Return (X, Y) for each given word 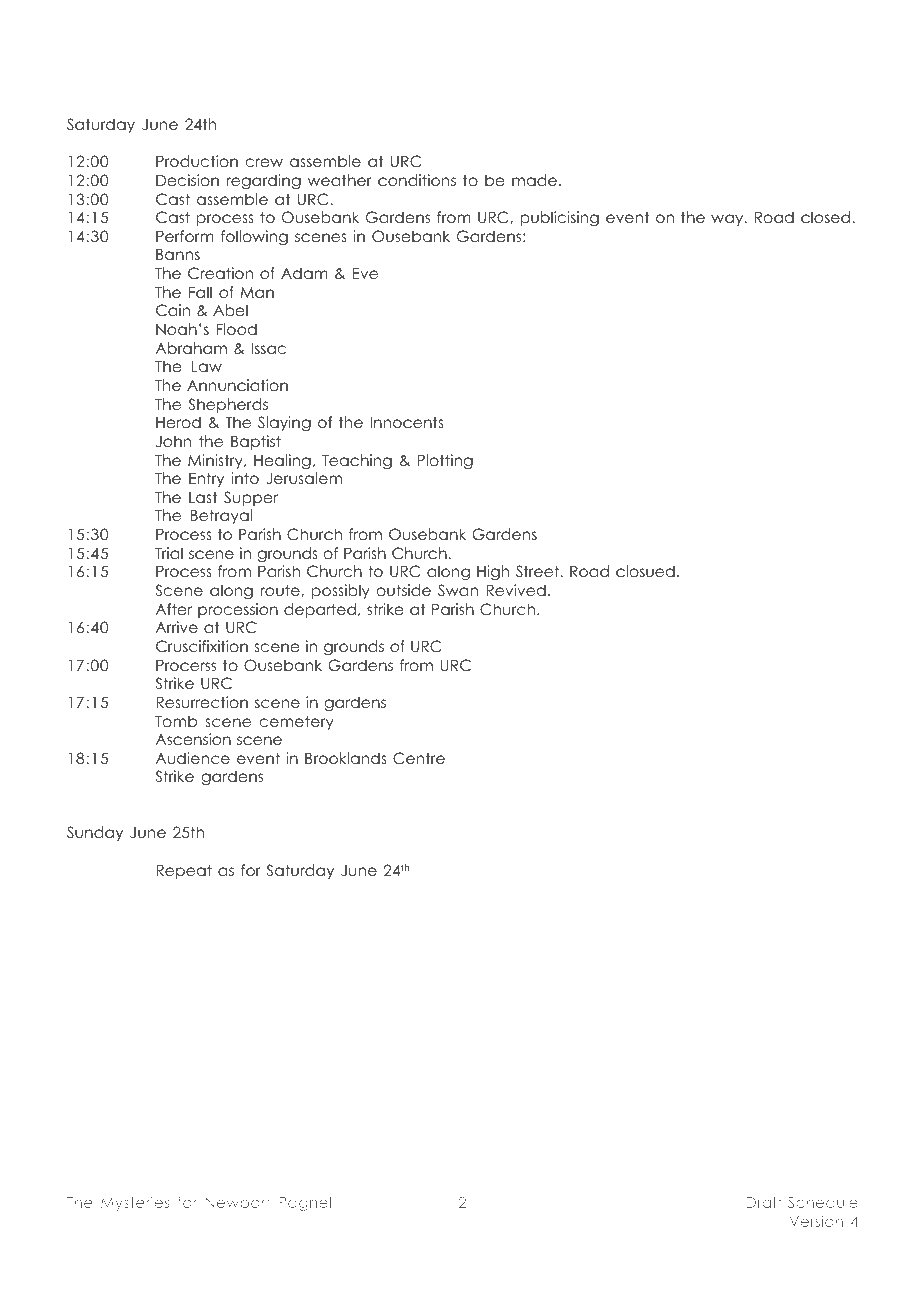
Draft (764, 1202)
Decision (187, 180)
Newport (238, 1204)
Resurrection (202, 702)
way (728, 220)
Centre (419, 758)
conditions (417, 180)
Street (538, 571)
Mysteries (135, 1203)
